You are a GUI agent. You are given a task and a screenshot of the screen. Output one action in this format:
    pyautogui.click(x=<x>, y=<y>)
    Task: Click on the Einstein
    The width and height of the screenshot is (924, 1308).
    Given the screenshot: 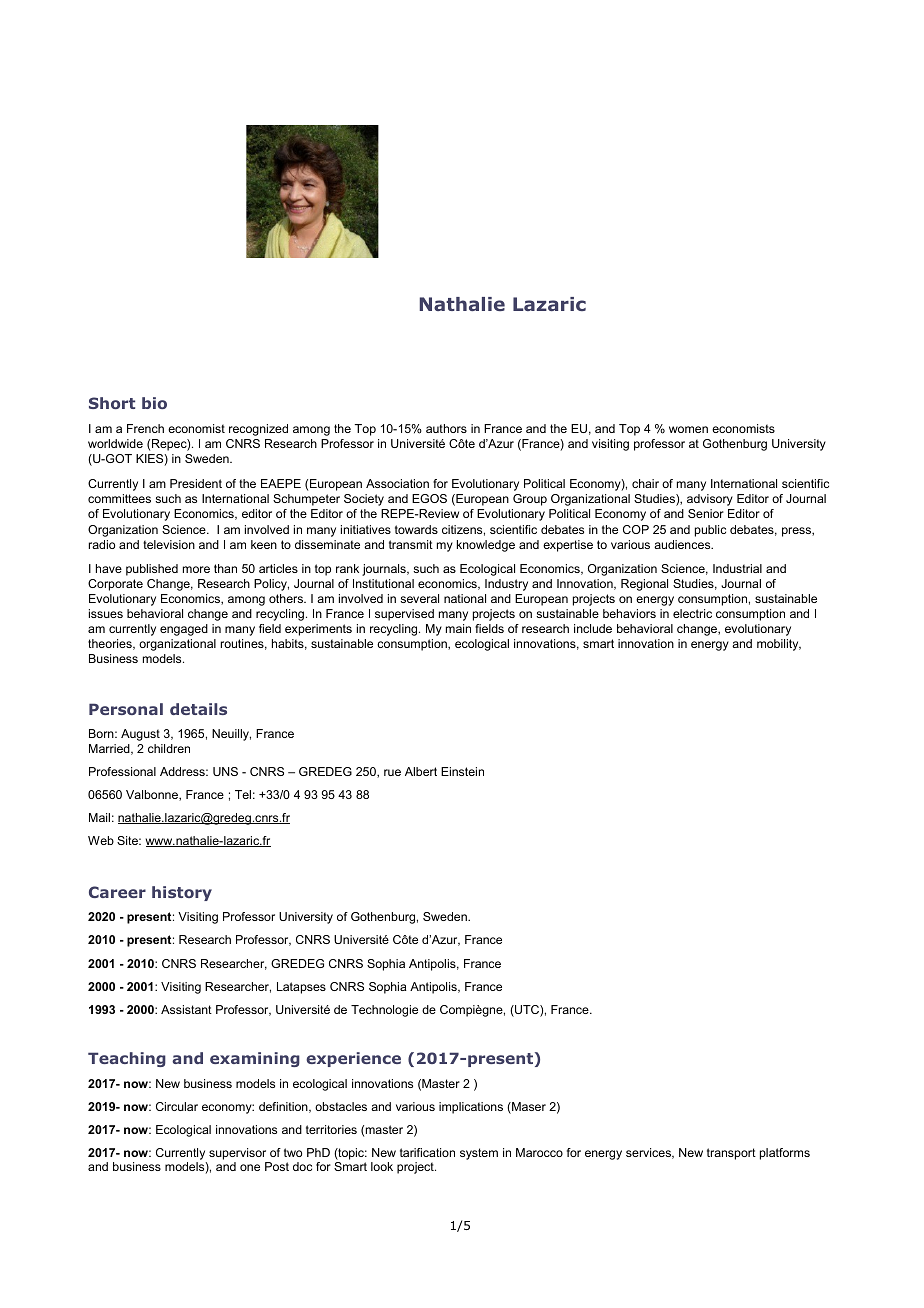 What is the action you would take?
    pyautogui.click(x=462, y=771)
